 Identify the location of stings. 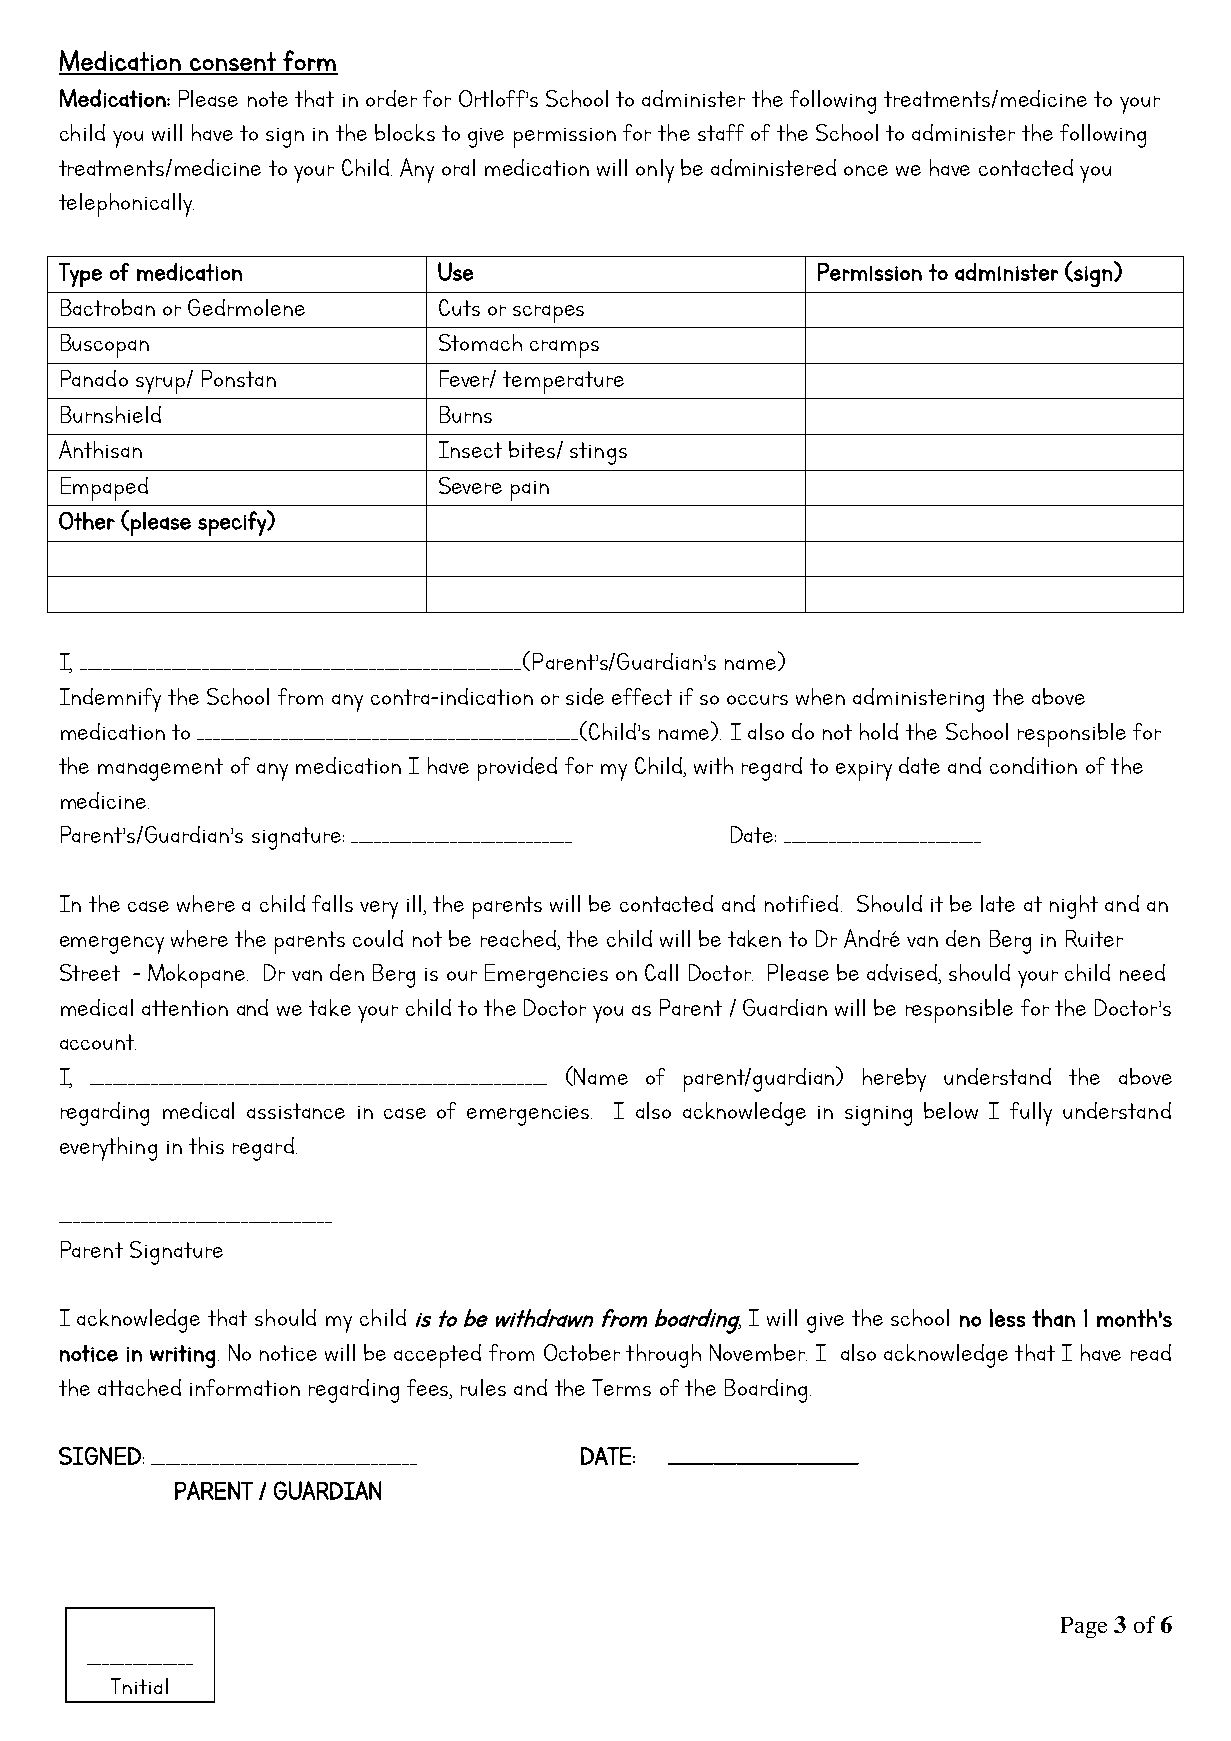
(598, 453).
